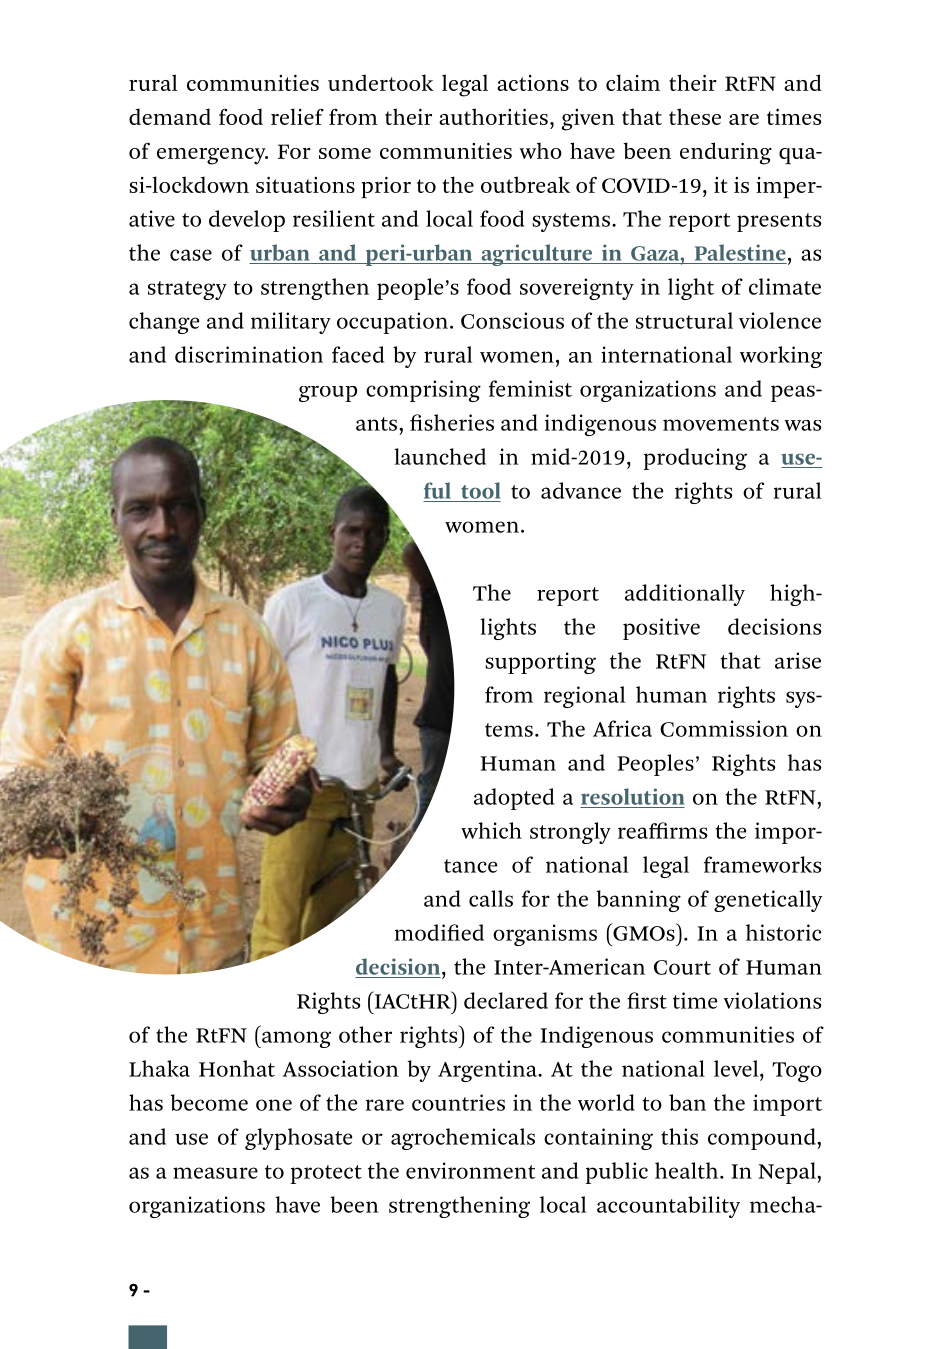 The height and width of the screenshot is (1349, 951). What do you see at coordinates (440, 456) in the screenshot?
I see `launched` at bounding box center [440, 456].
